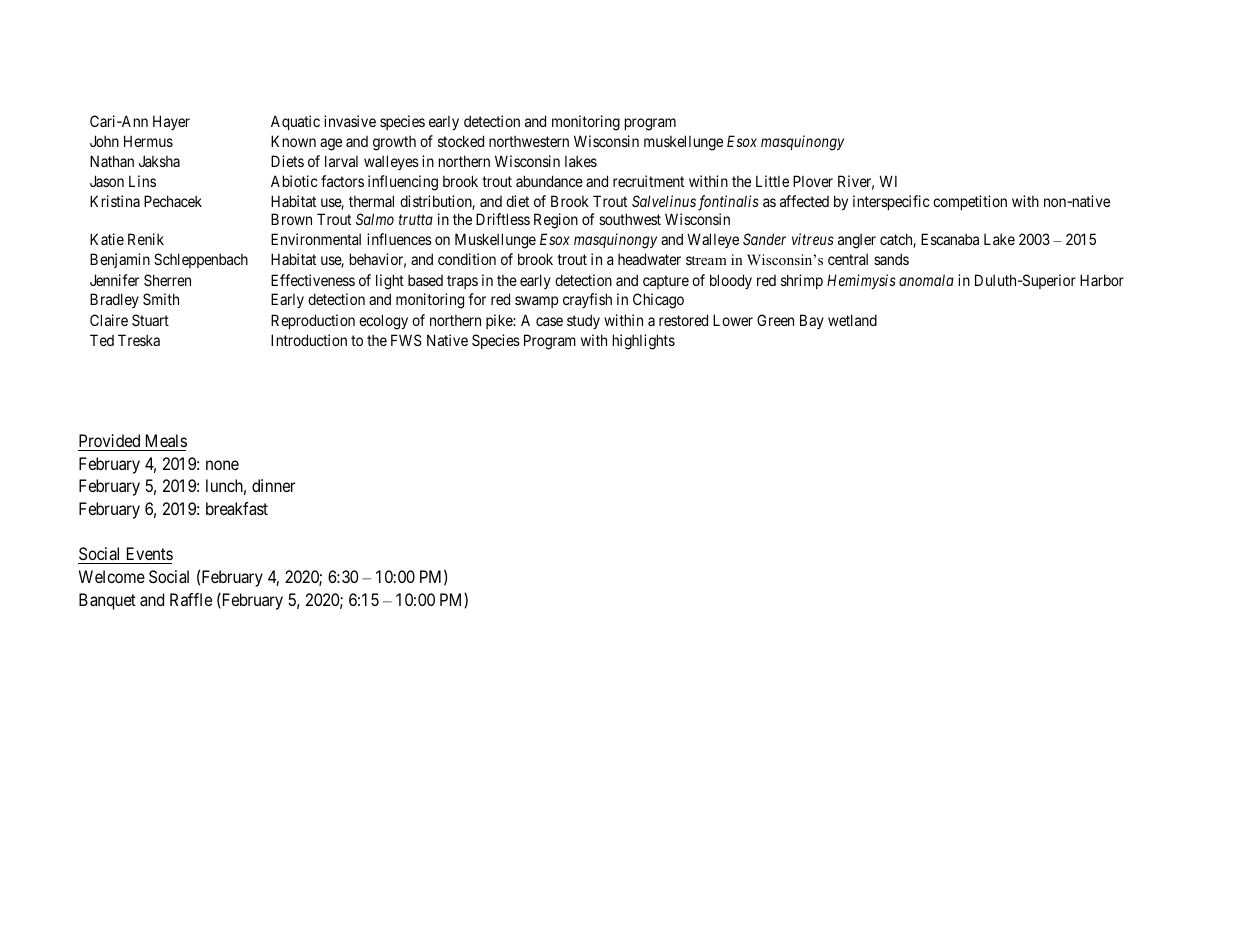  Describe the element at coordinates (166, 440) in the screenshot. I see `Meals` at that location.
